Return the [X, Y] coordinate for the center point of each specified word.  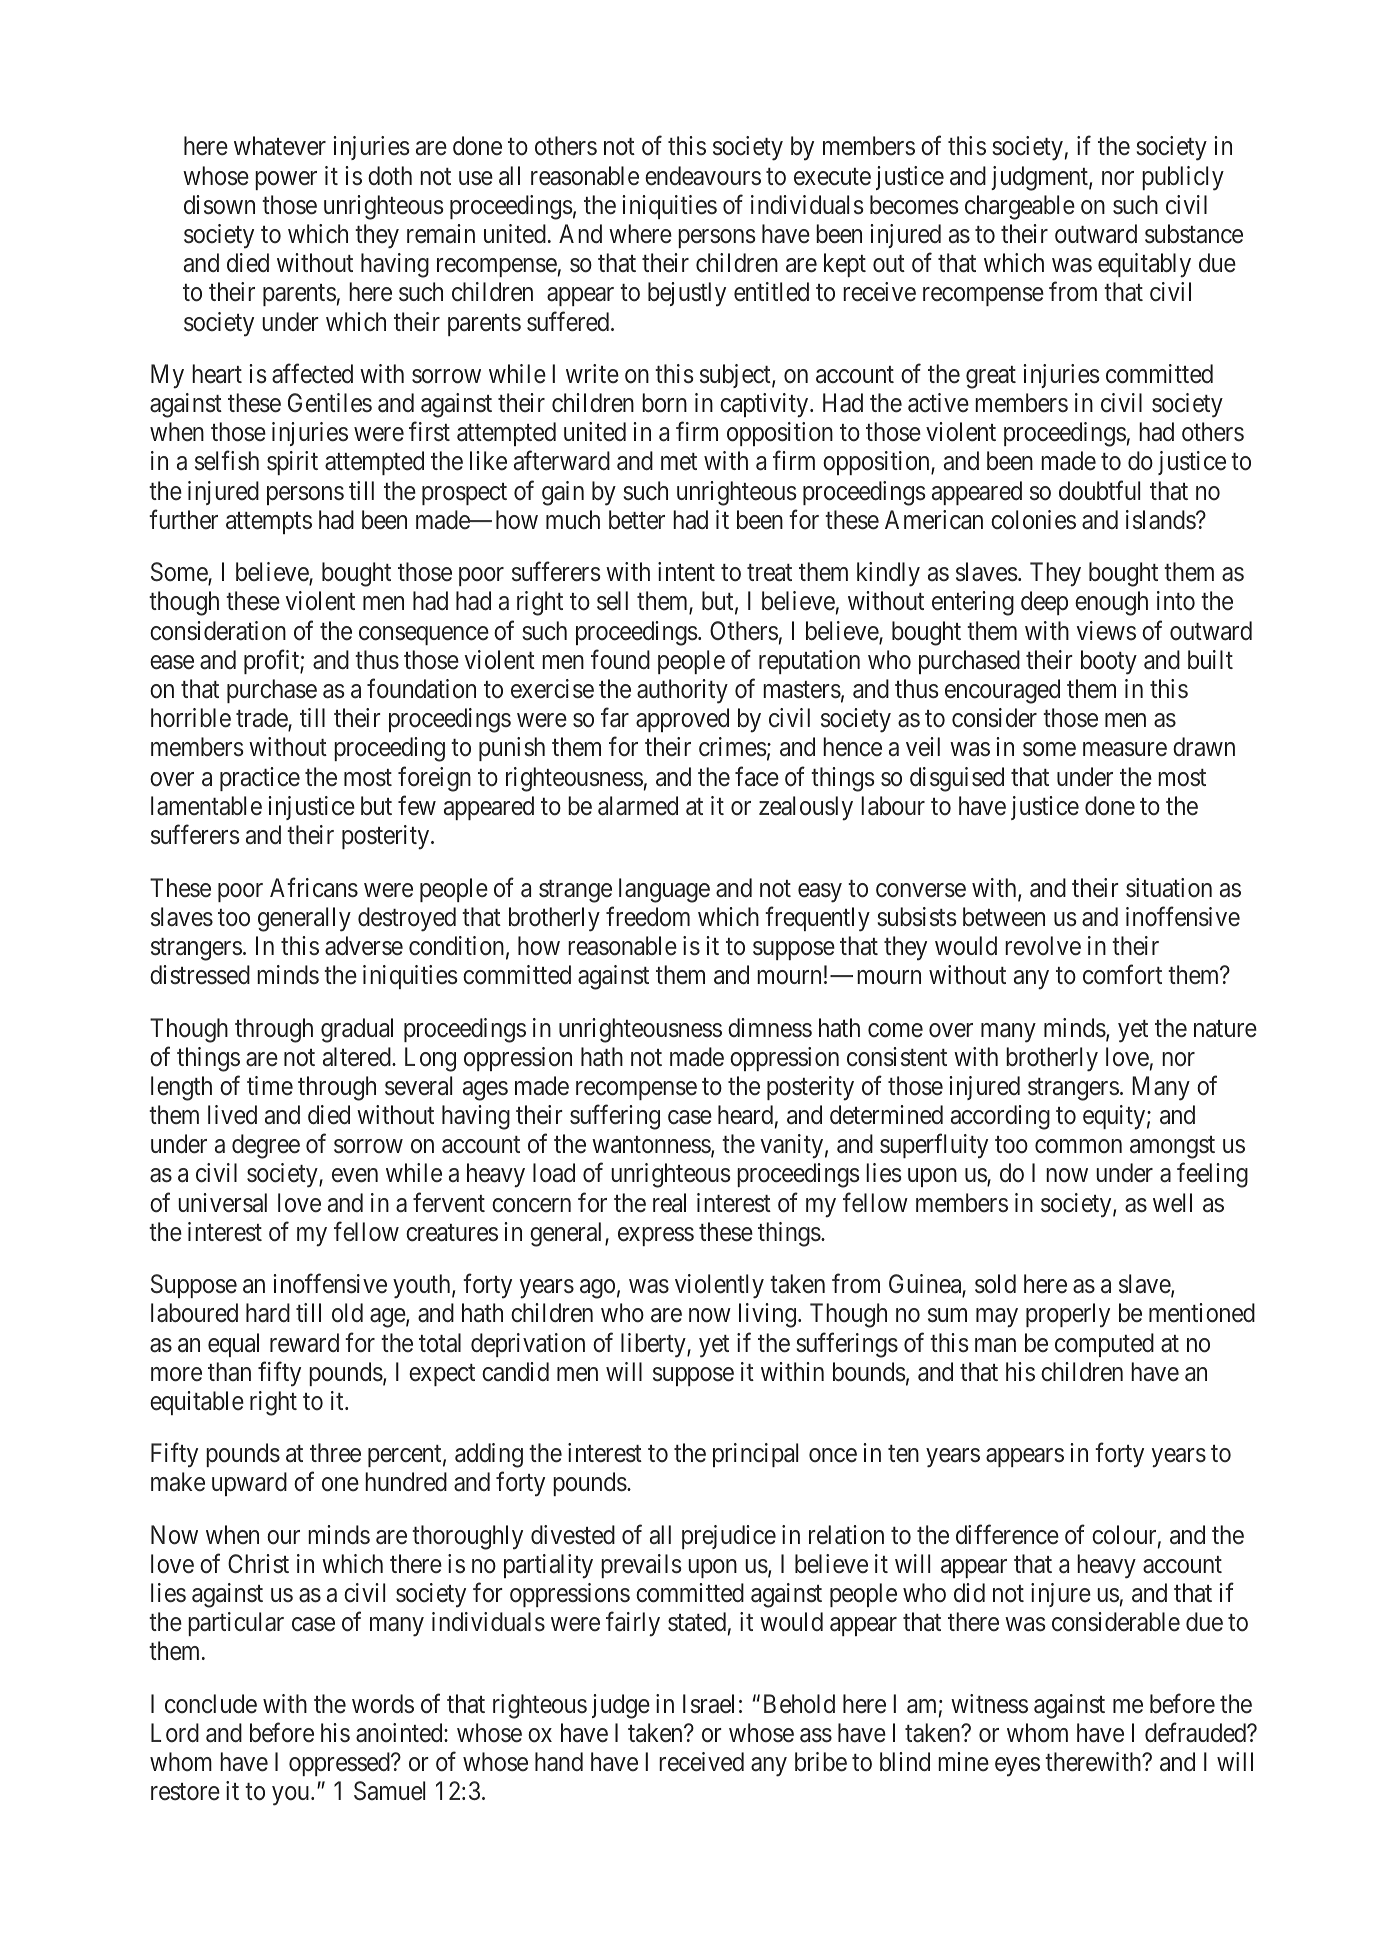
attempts [269, 523]
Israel [708, 1704]
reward [304, 1343]
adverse [364, 946]
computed [1104, 1345]
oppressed [340, 1764]
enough [1111, 603]
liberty [654, 1345]
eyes [1017, 1767]
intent [686, 572]
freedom [648, 916]
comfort [1122, 975]
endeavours [703, 176]
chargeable [1020, 207]
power [286, 180]
